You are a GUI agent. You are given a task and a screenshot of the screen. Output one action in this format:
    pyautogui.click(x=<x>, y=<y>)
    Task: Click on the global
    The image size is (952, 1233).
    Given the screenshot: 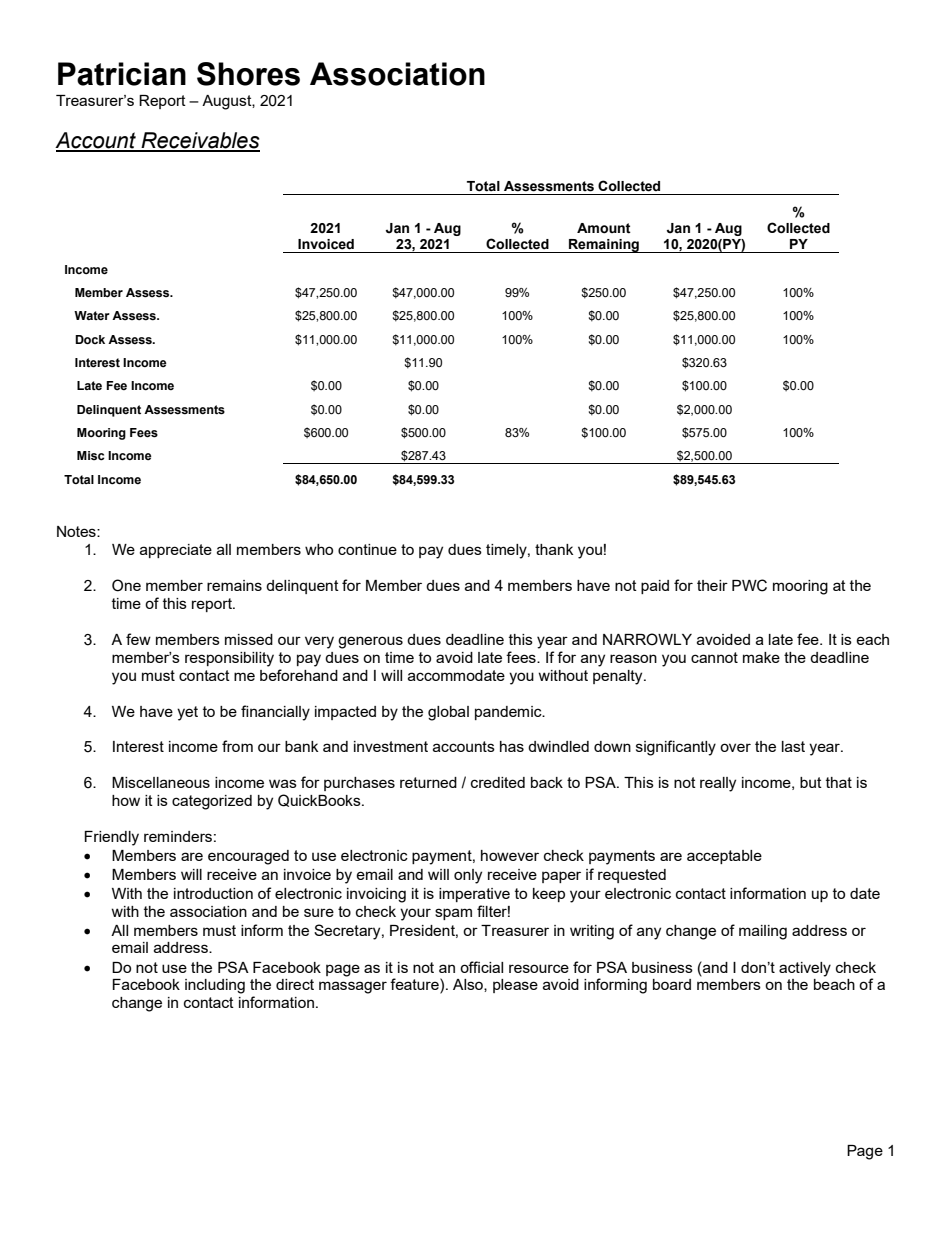 What is the action you would take?
    pyautogui.click(x=448, y=713)
